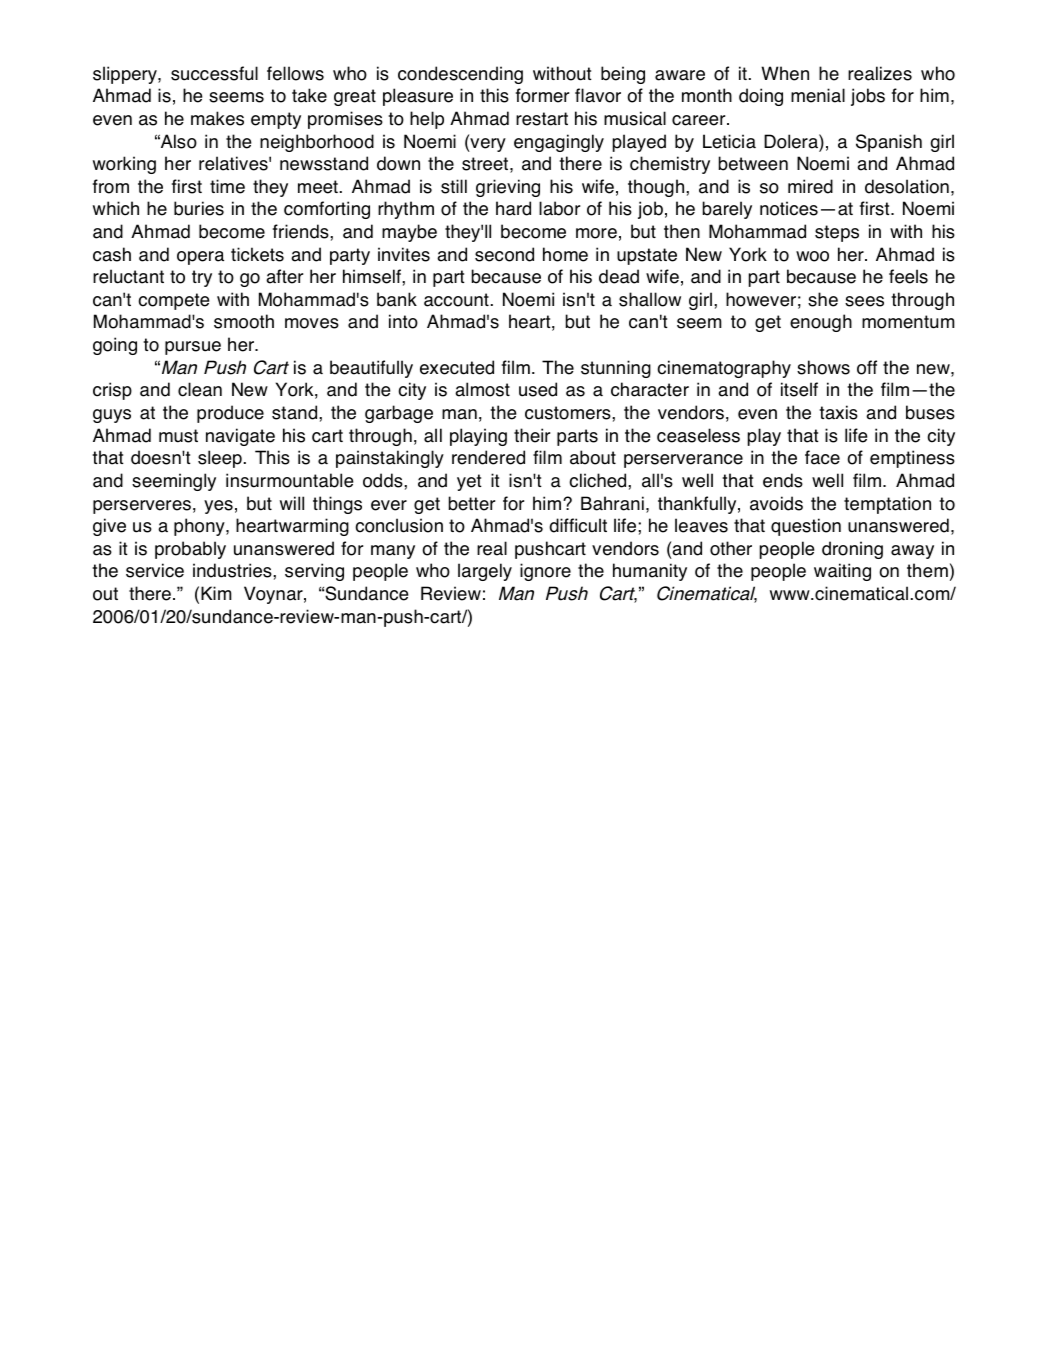 The width and height of the screenshot is (1048, 1356). I want to click on taxis, so click(838, 412).
